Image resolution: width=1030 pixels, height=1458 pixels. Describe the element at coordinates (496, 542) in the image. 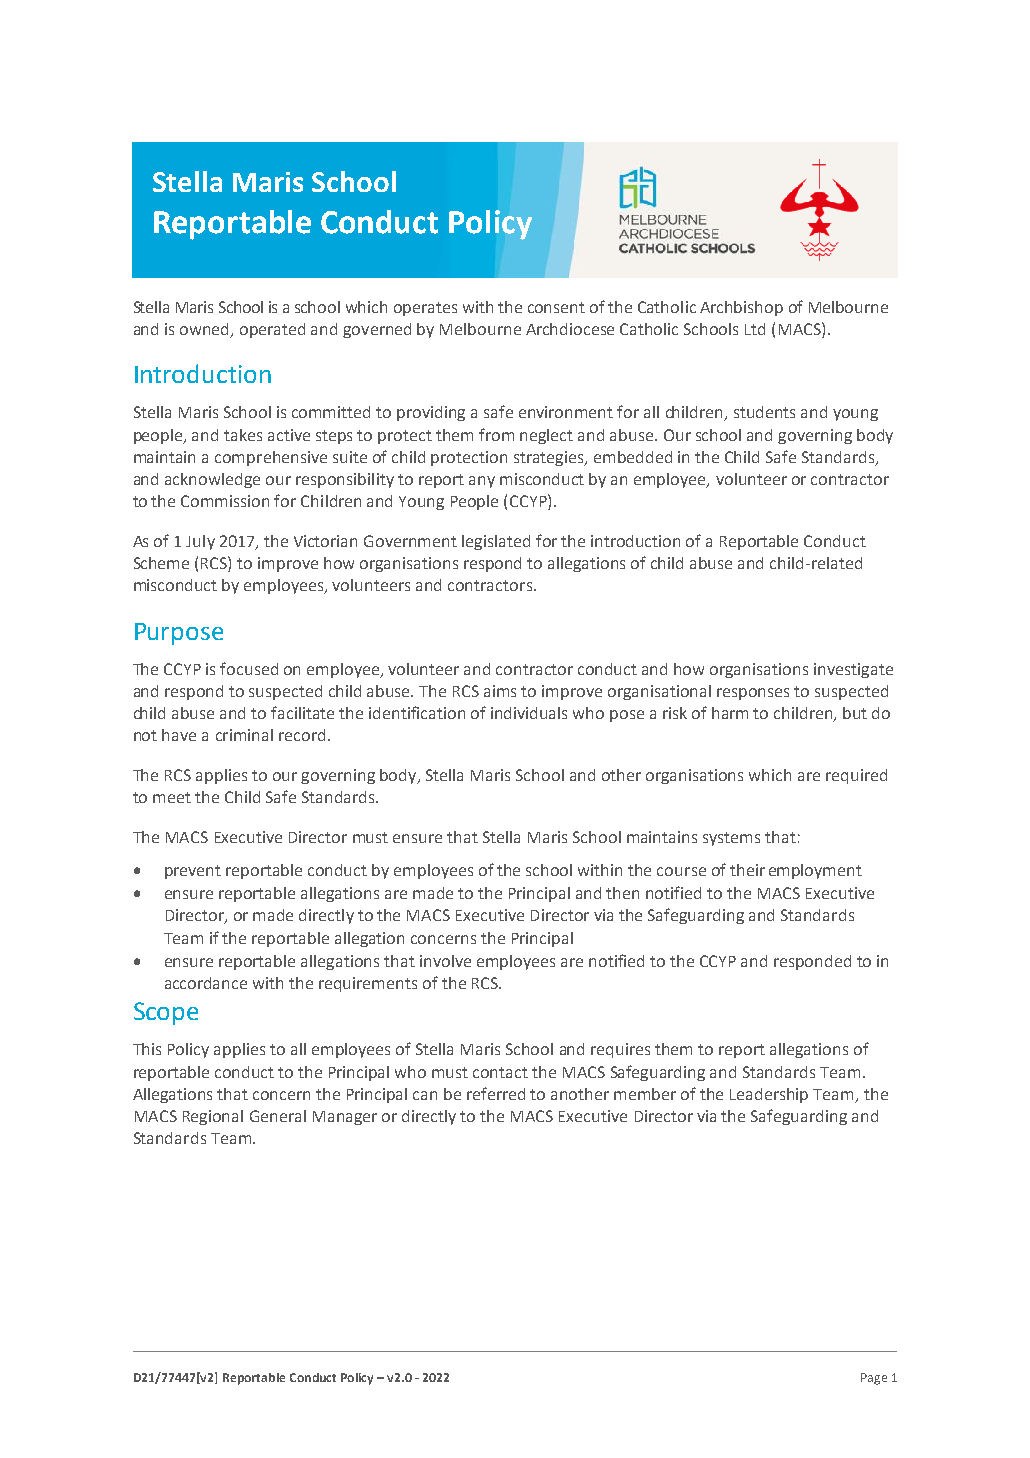

I see `legislated` at that location.
